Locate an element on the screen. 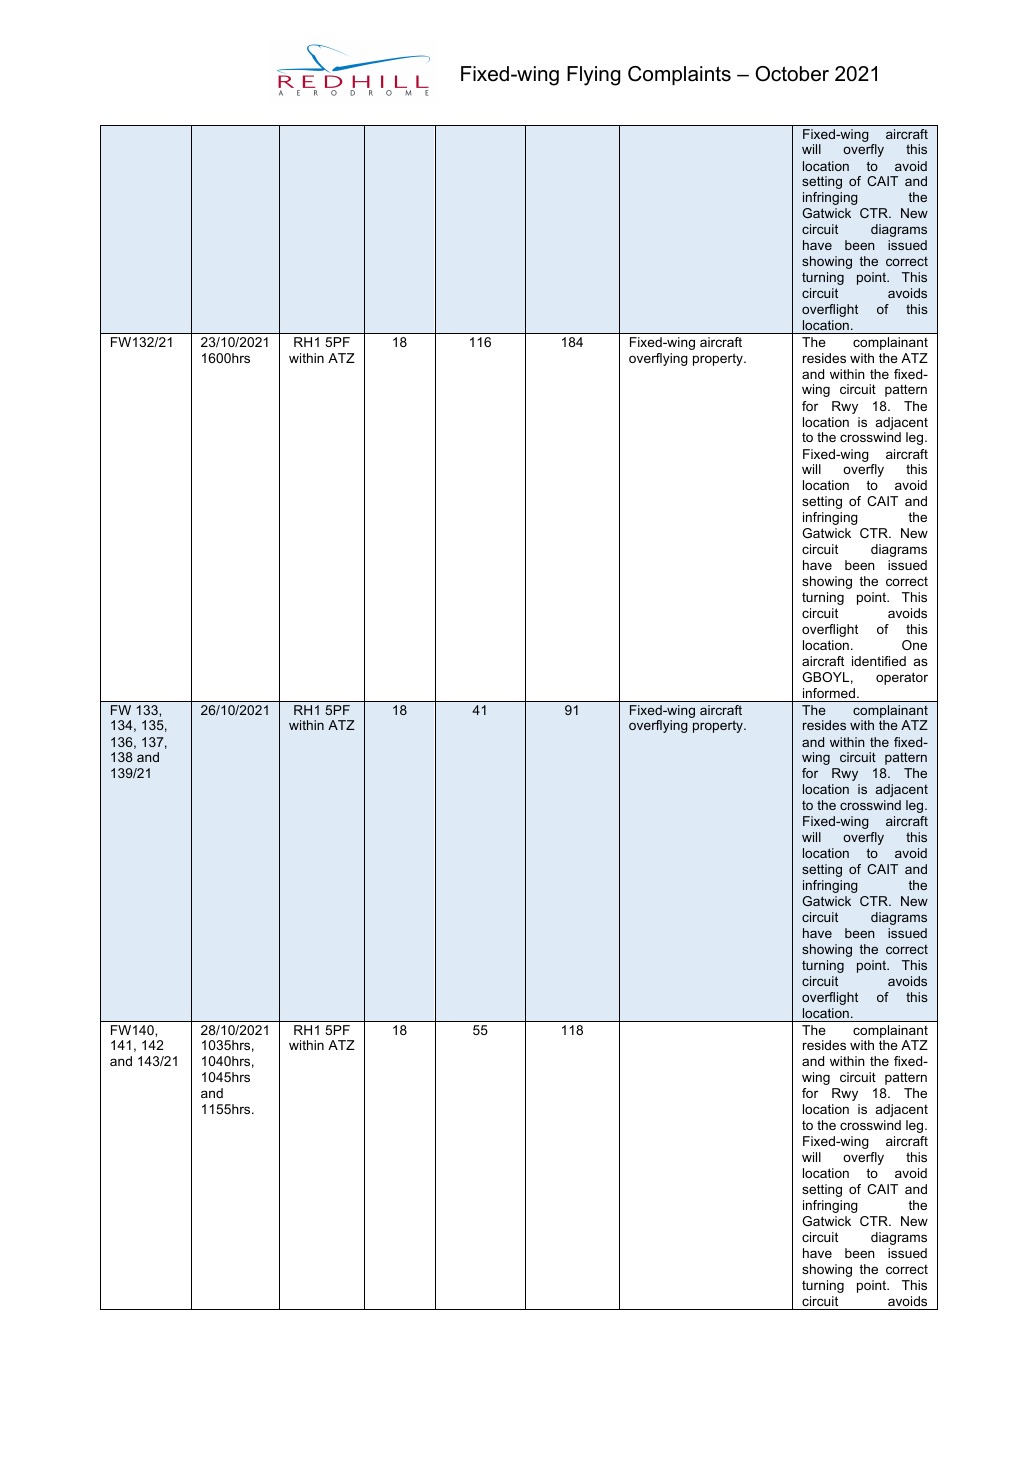 The width and height of the screenshot is (1033, 1460). Complaints is located at coordinates (679, 75).
